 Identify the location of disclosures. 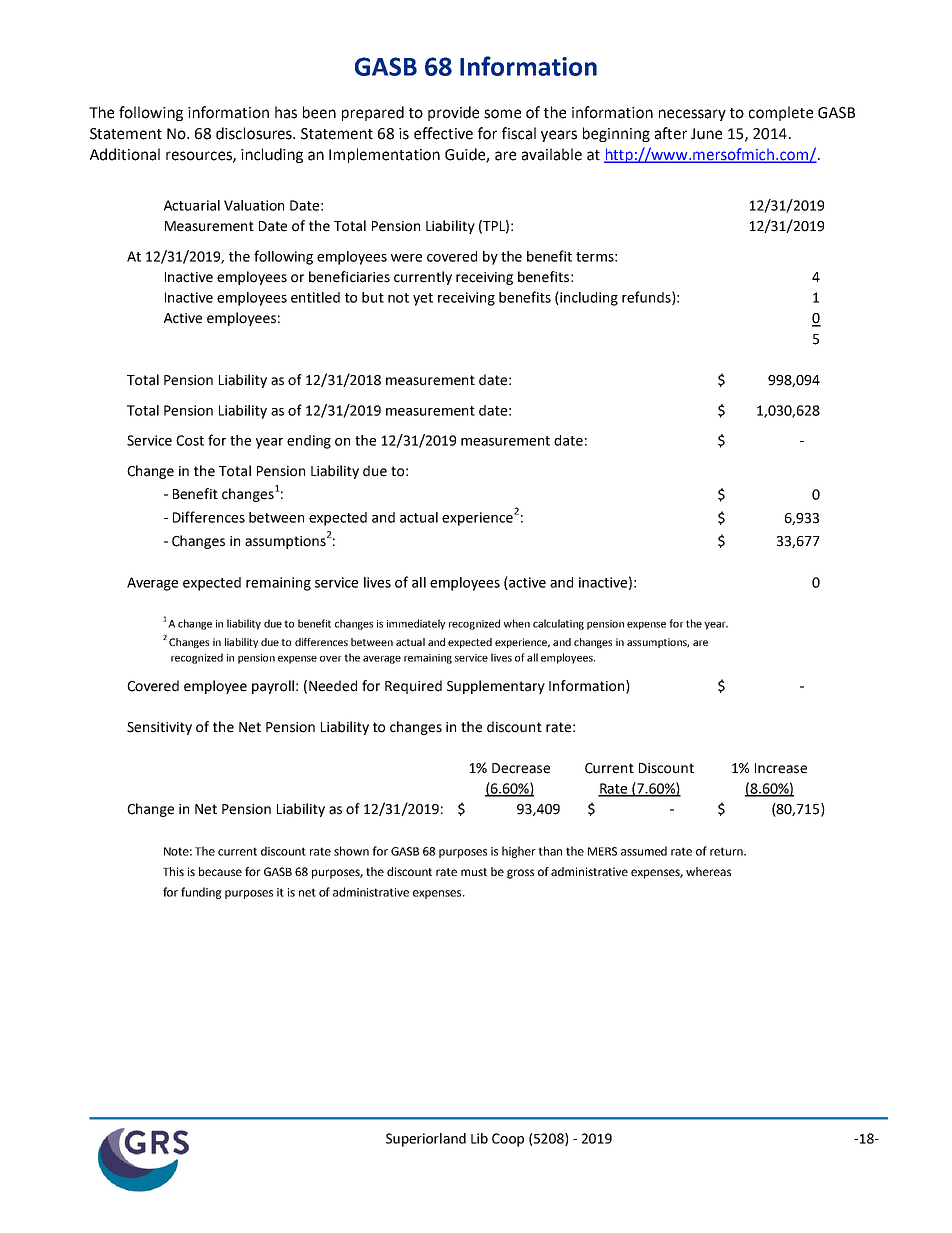
(255, 133).
